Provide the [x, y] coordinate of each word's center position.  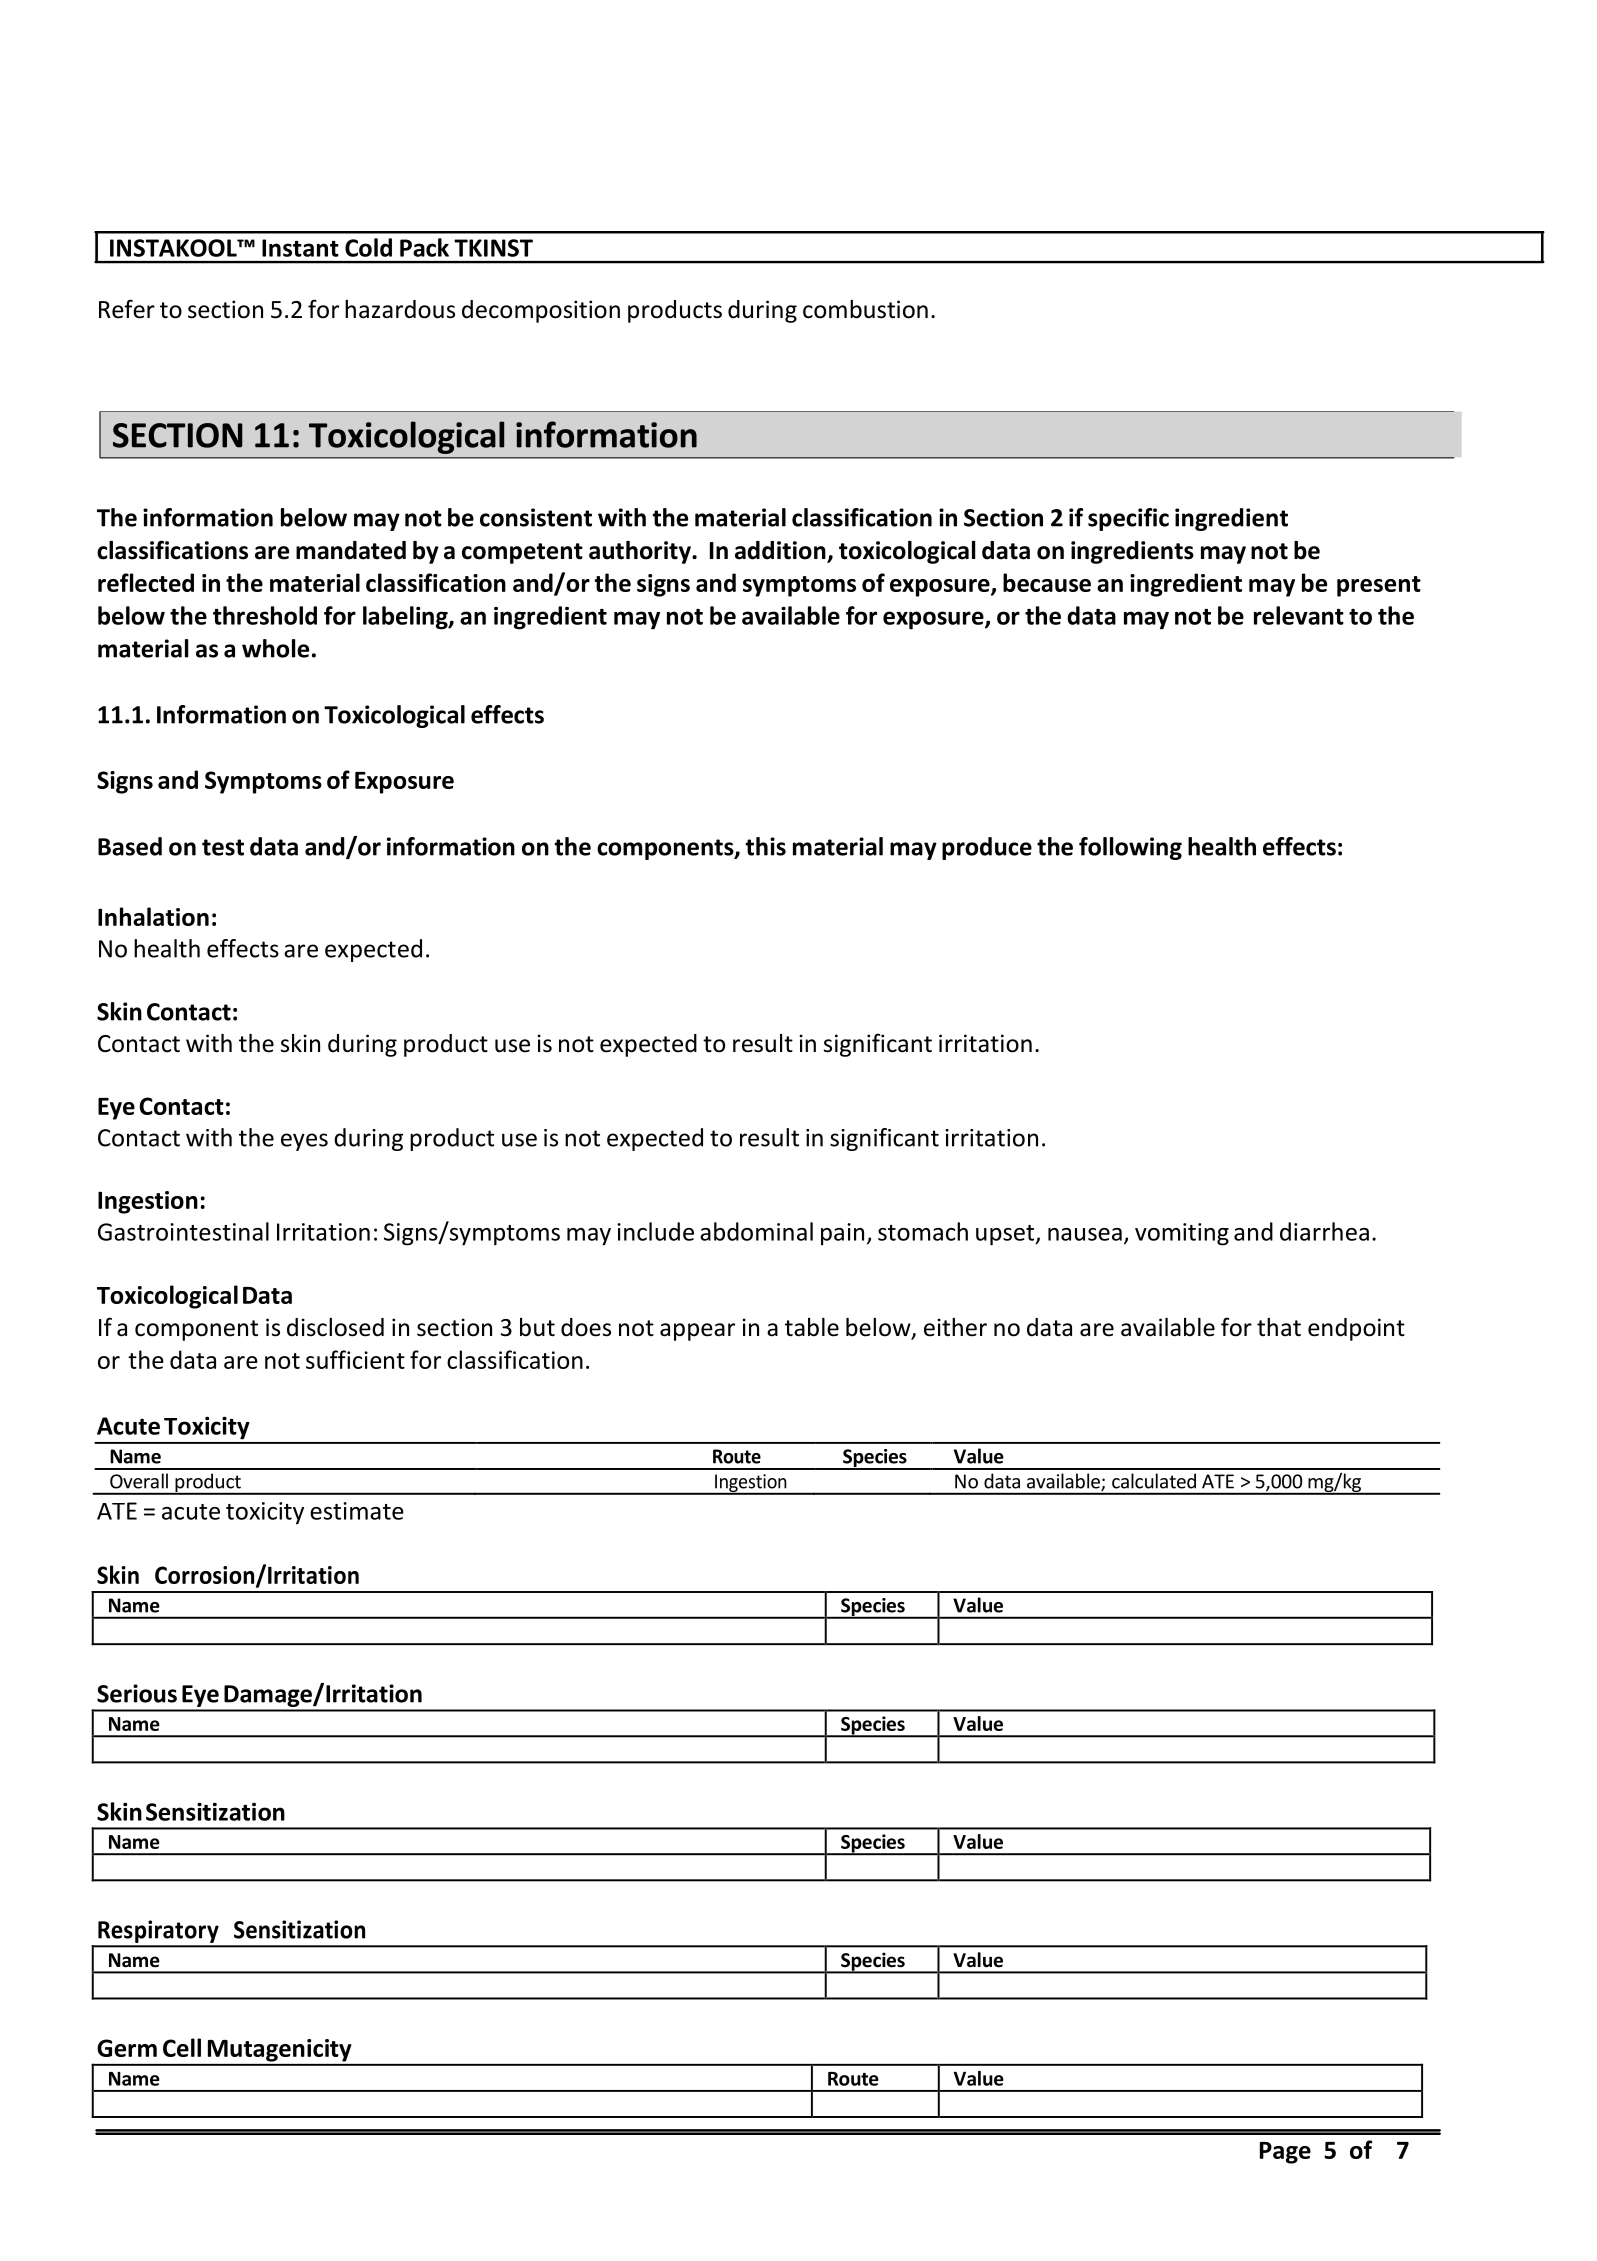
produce [987, 848]
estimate [357, 1511]
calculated [1154, 1481]
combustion [865, 309]
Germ [127, 2048]
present [1379, 586]
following [1130, 848]
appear [697, 1332]
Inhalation [153, 916]
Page [1285, 2153]
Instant [300, 248]
